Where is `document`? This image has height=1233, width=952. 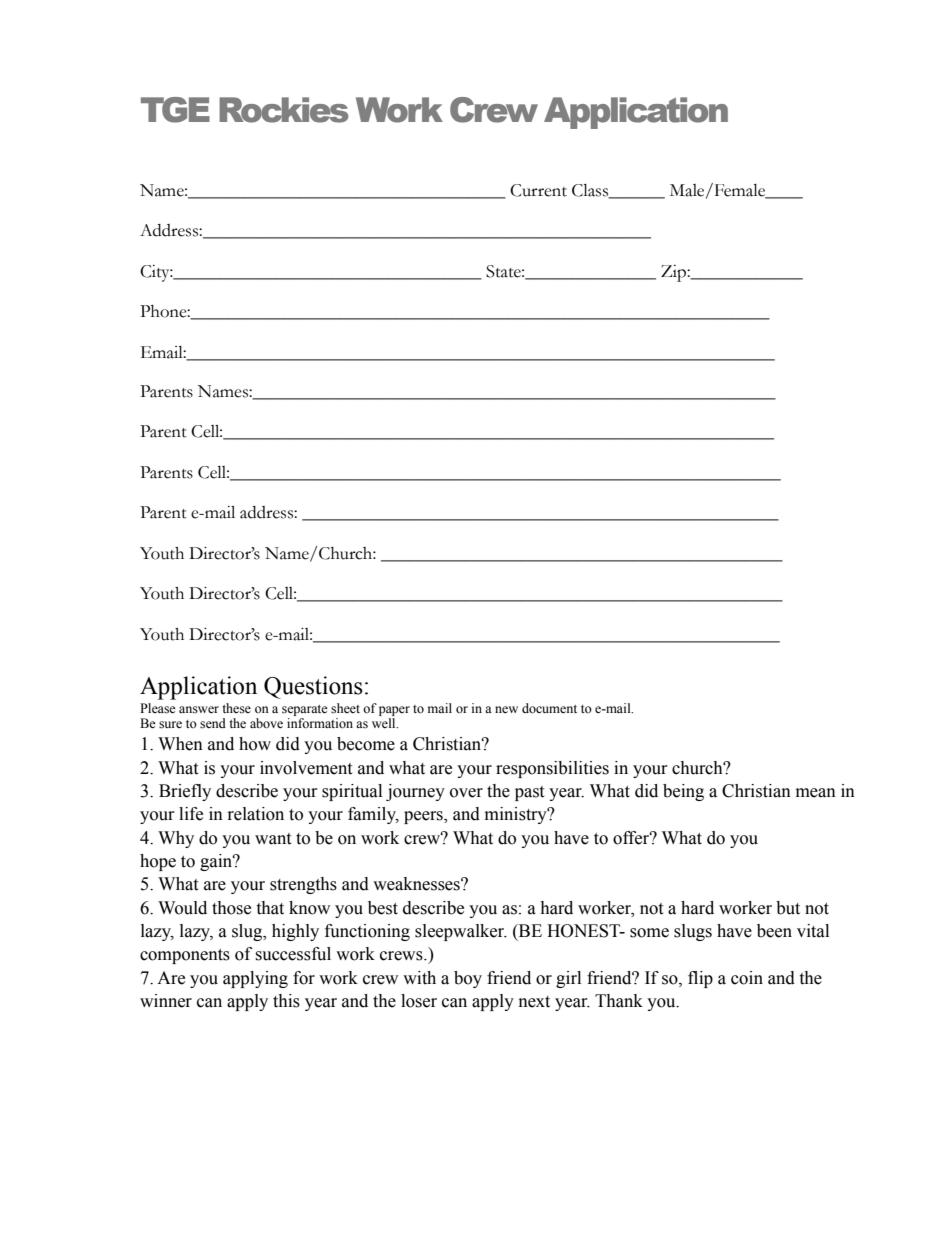 document is located at coordinates (549, 708).
